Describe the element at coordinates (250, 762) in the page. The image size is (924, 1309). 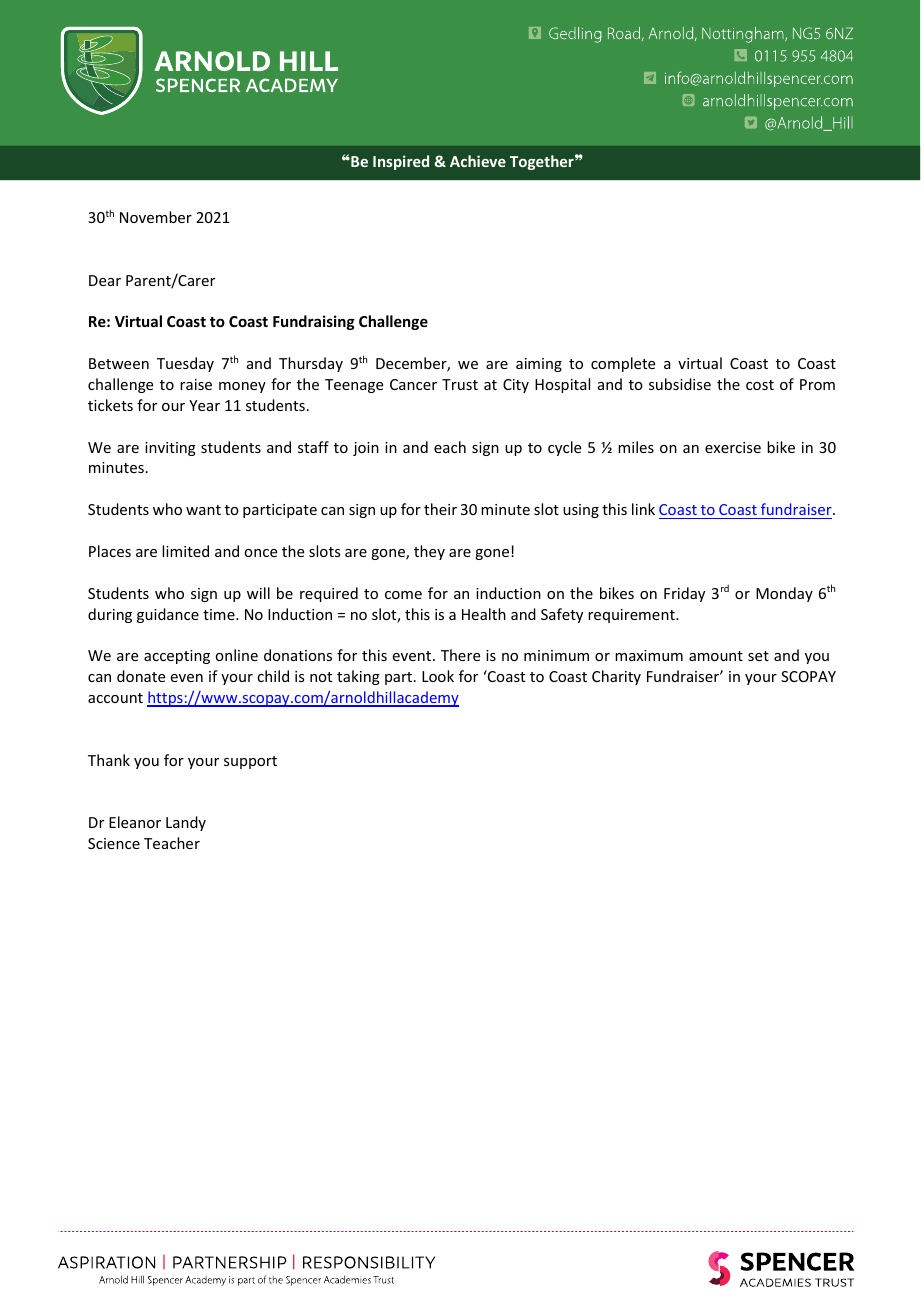
I see `support` at that location.
